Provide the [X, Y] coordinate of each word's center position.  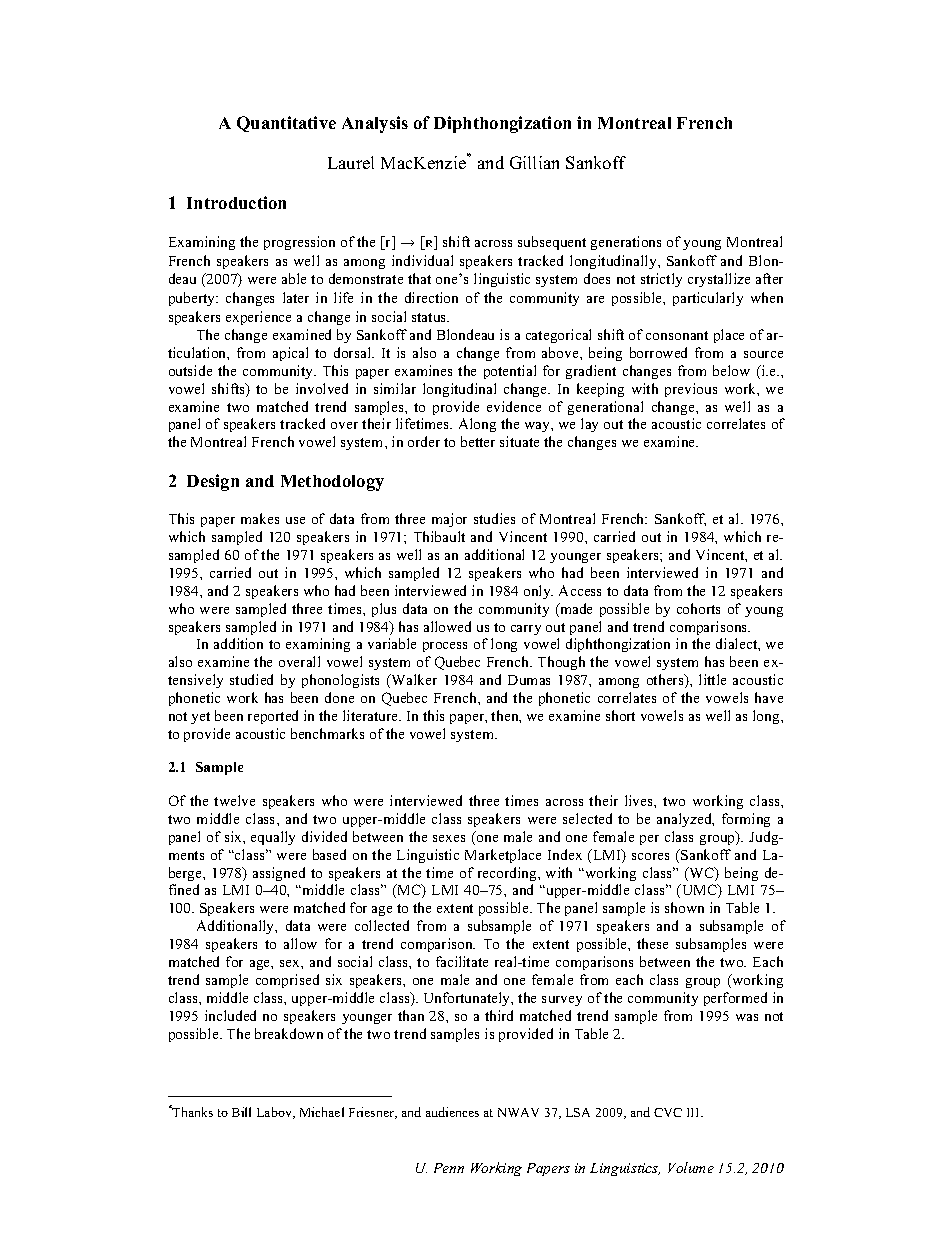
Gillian [534, 162]
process [445, 647]
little [712, 679]
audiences [452, 1112]
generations [626, 243]
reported [273, 717]
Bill [241, 1112]
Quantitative [286, 124]
